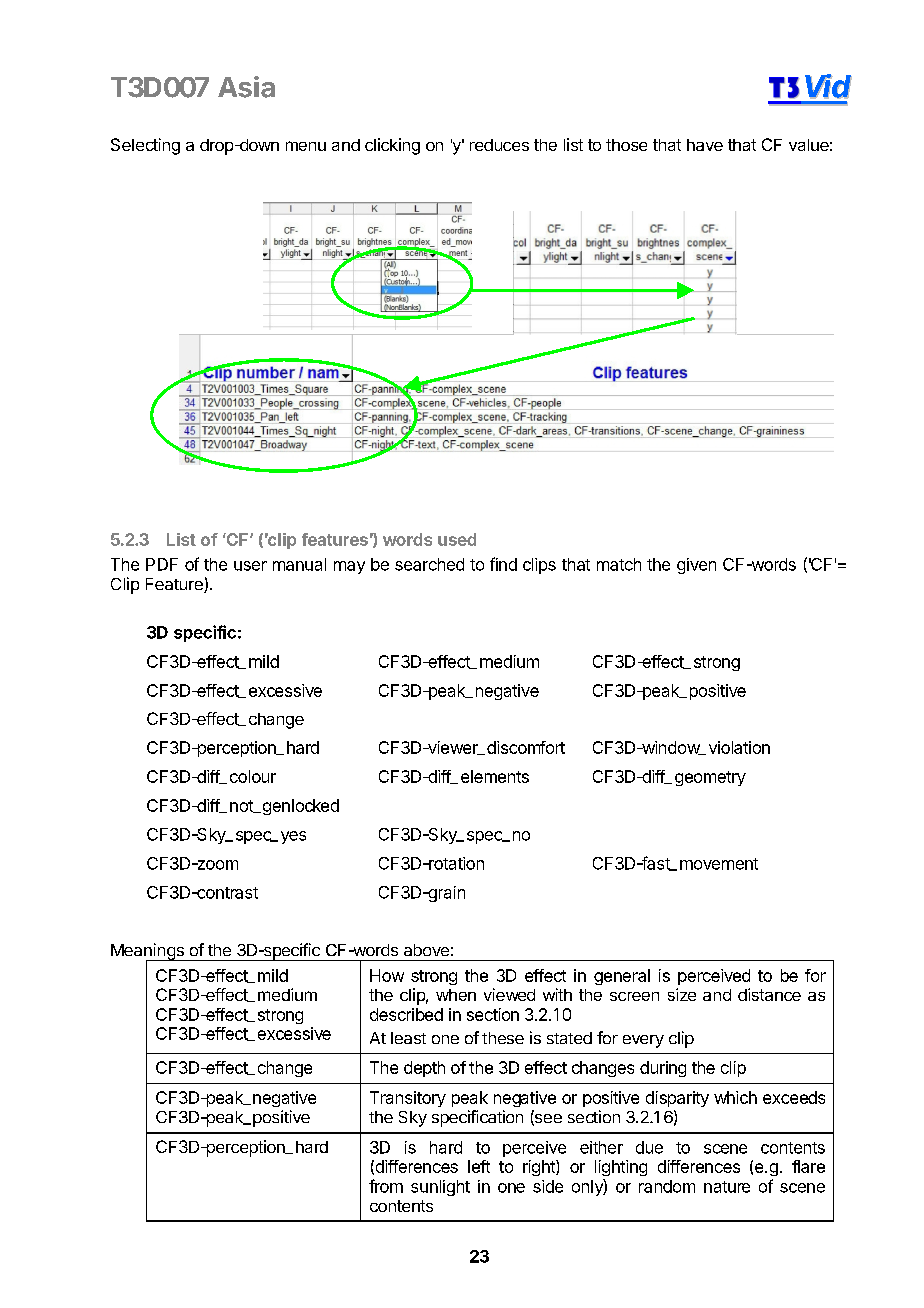  I want to click on used, so click(457, 539).
